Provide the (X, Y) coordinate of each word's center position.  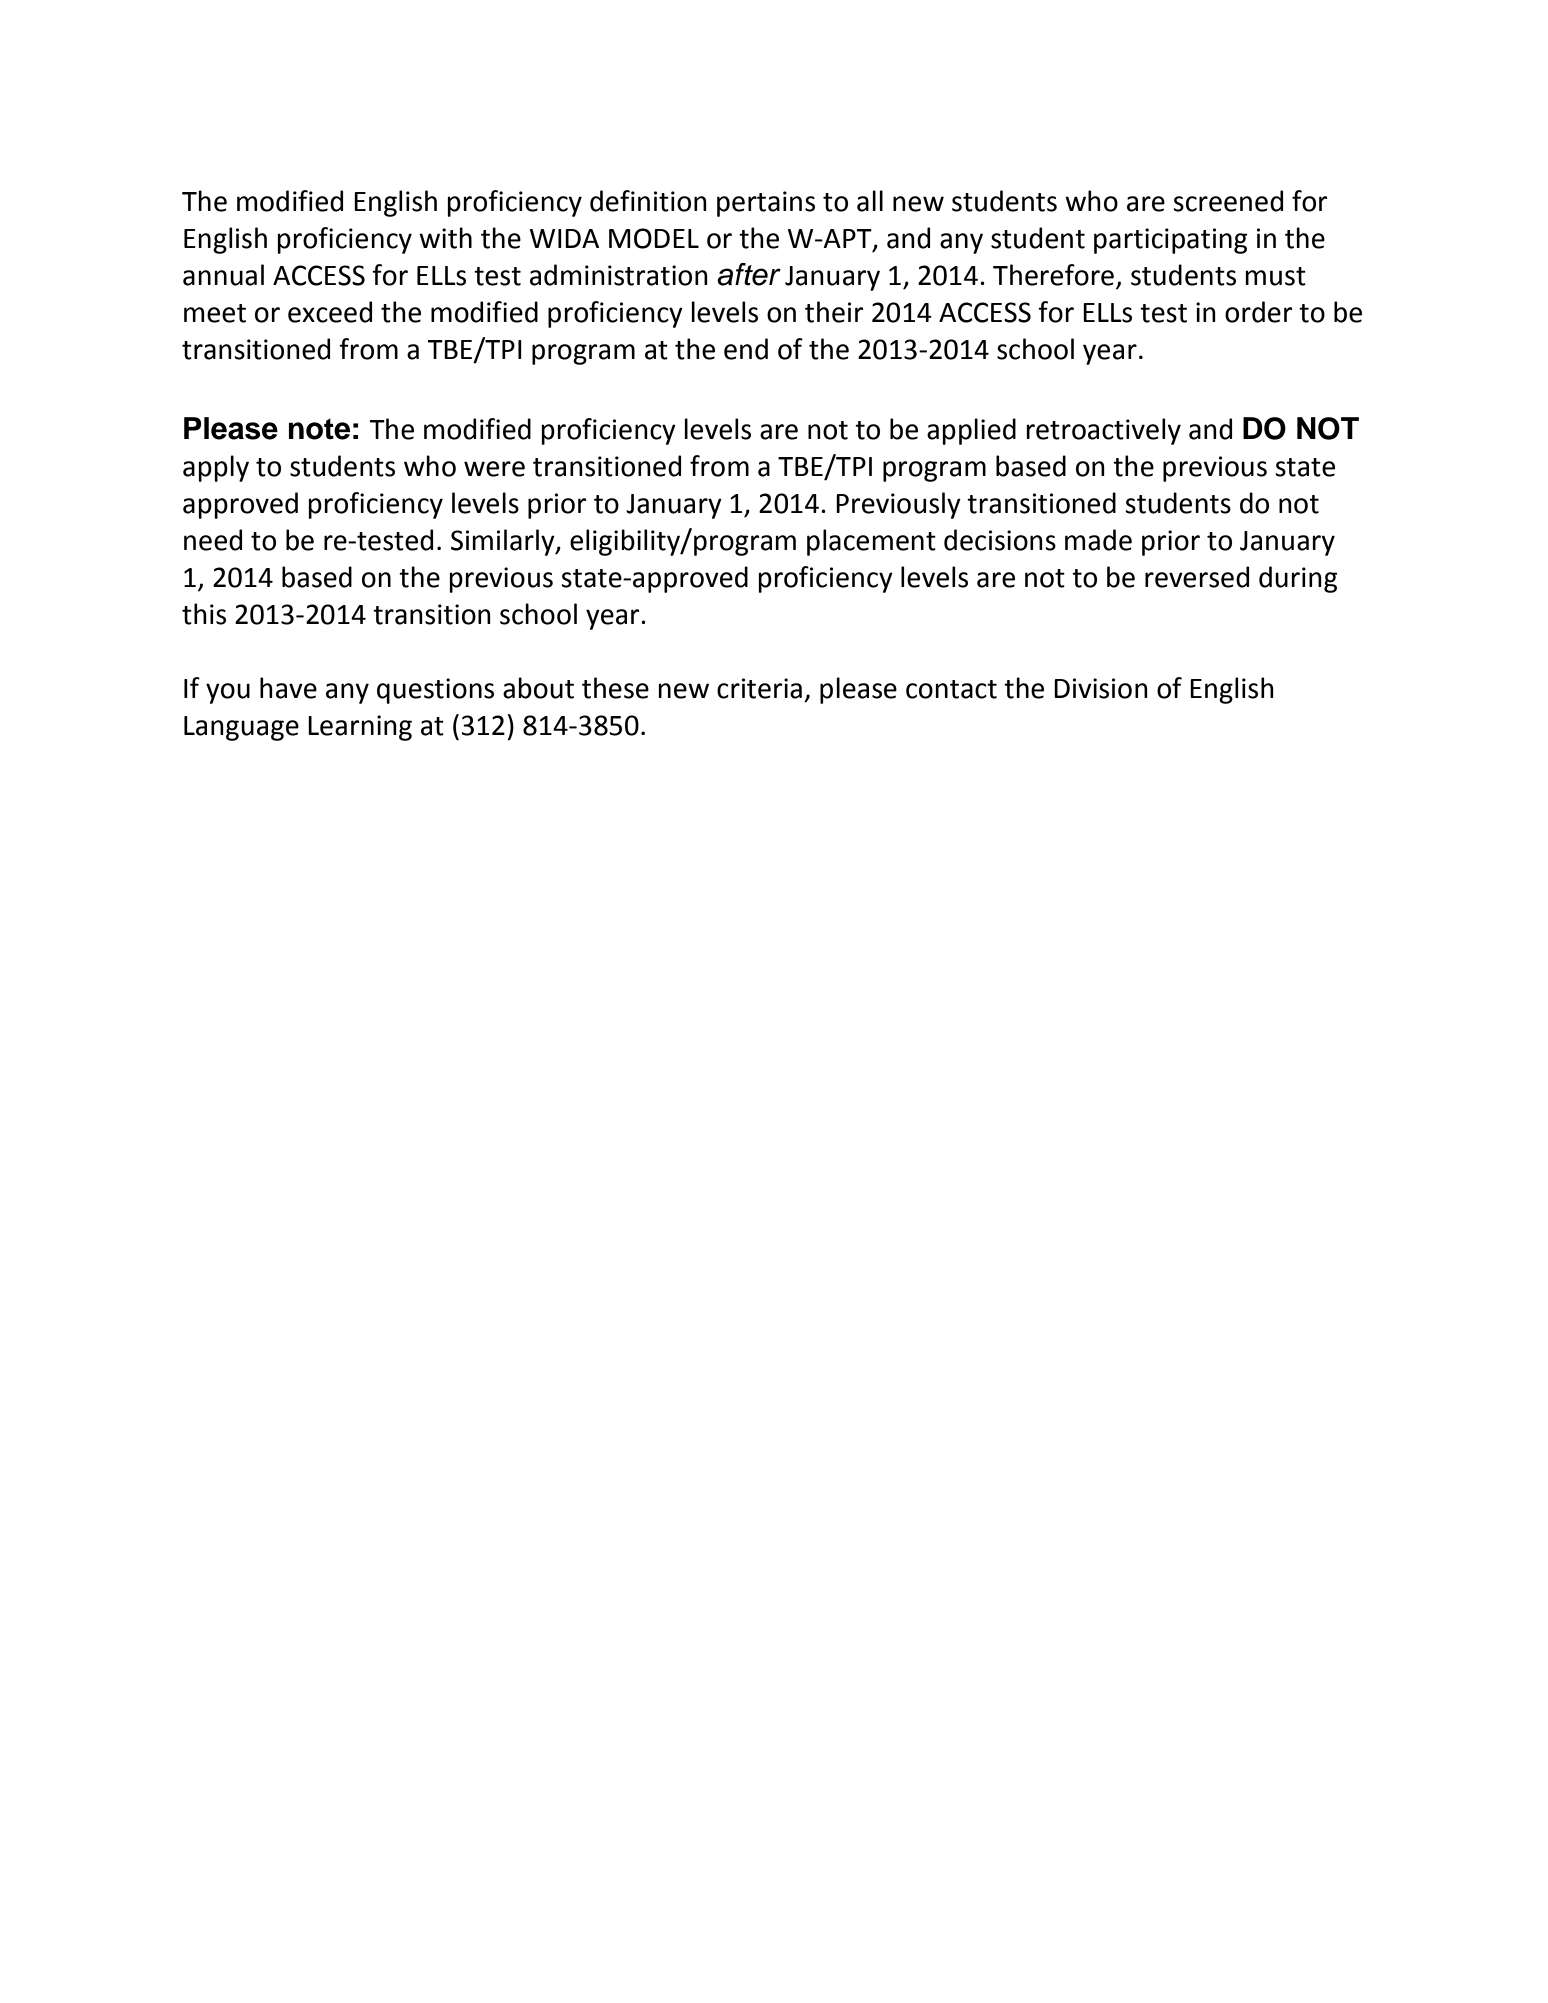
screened (1228, 201)
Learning (360, 728)
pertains (766, 204)
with (445, 238)
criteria (759, 688)
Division (1101, 688)
